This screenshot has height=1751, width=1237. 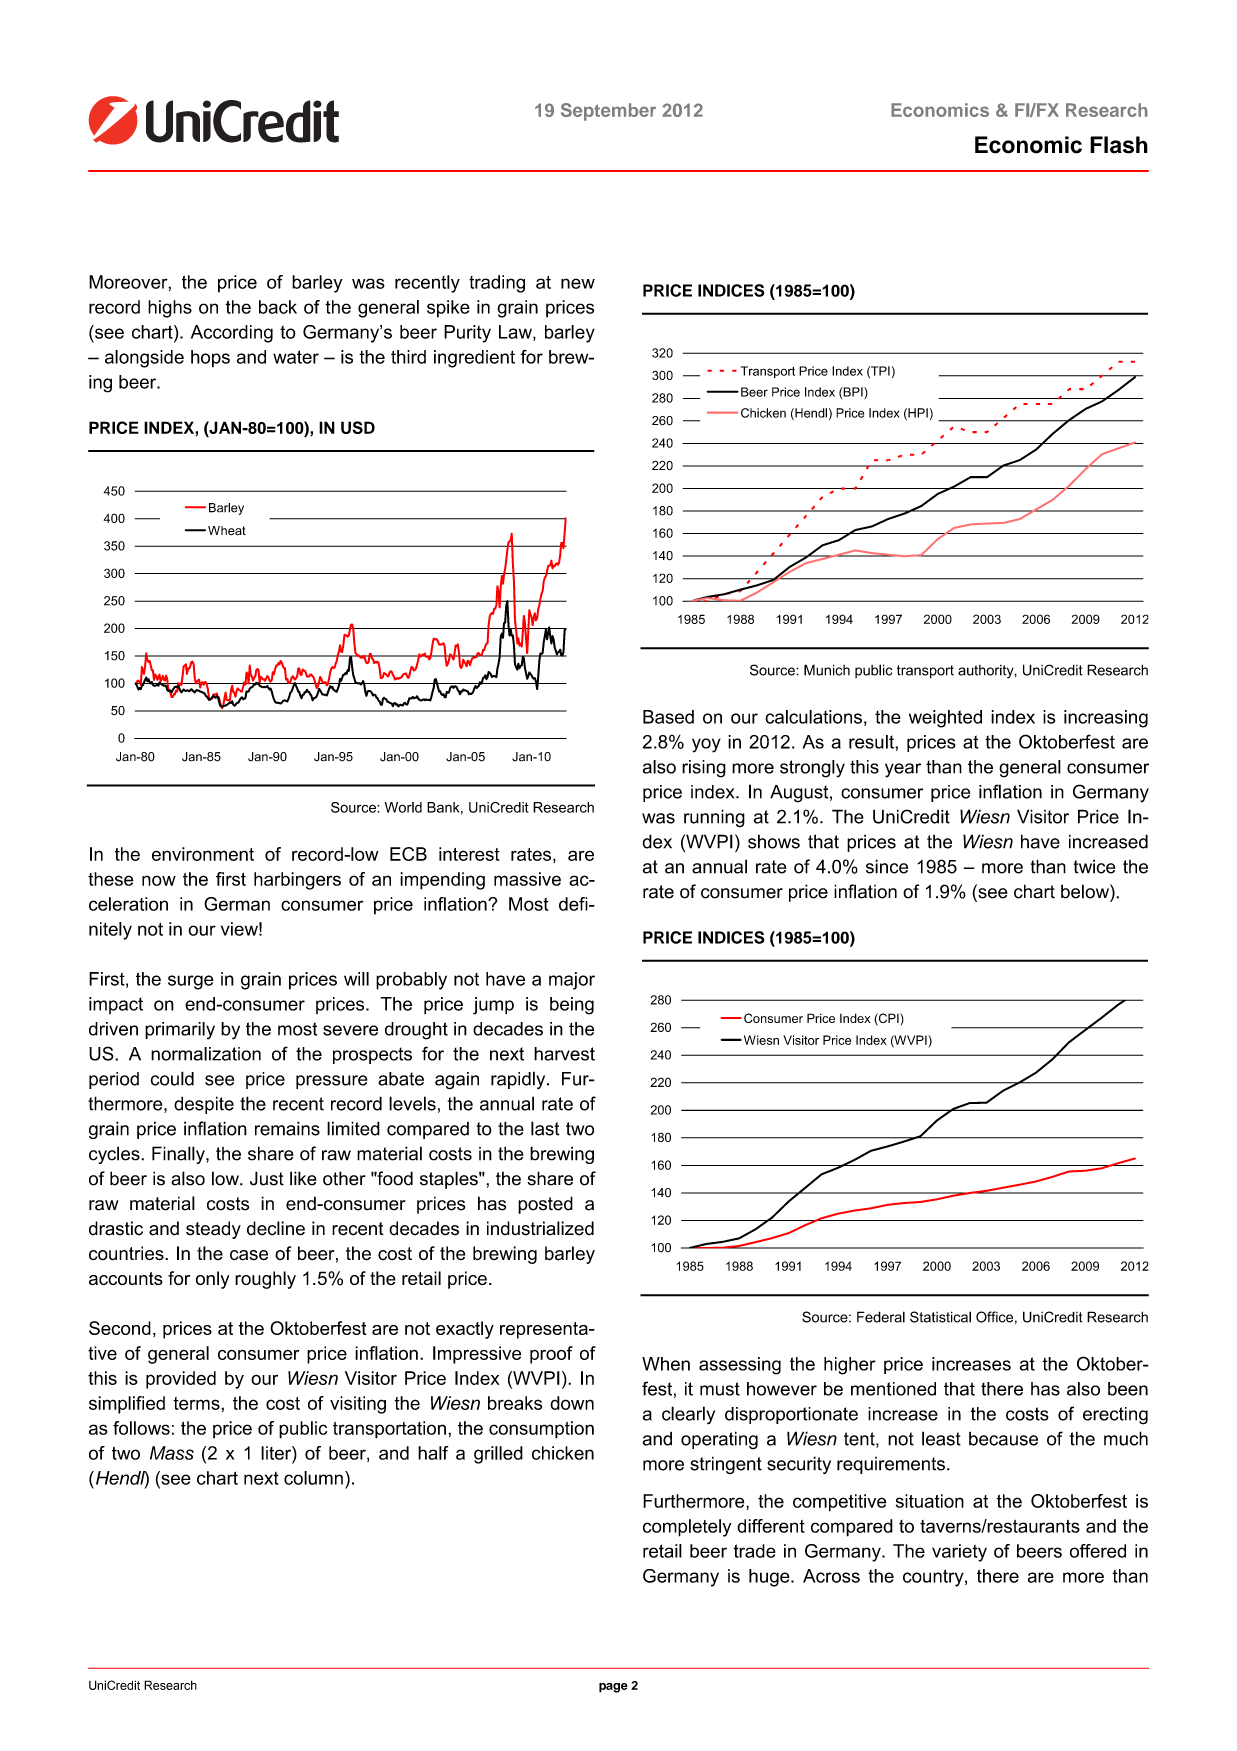 What do you see at coordinates (827, 670) in the screenshot?
I see `Munich` at bounding box center [827, 670].
